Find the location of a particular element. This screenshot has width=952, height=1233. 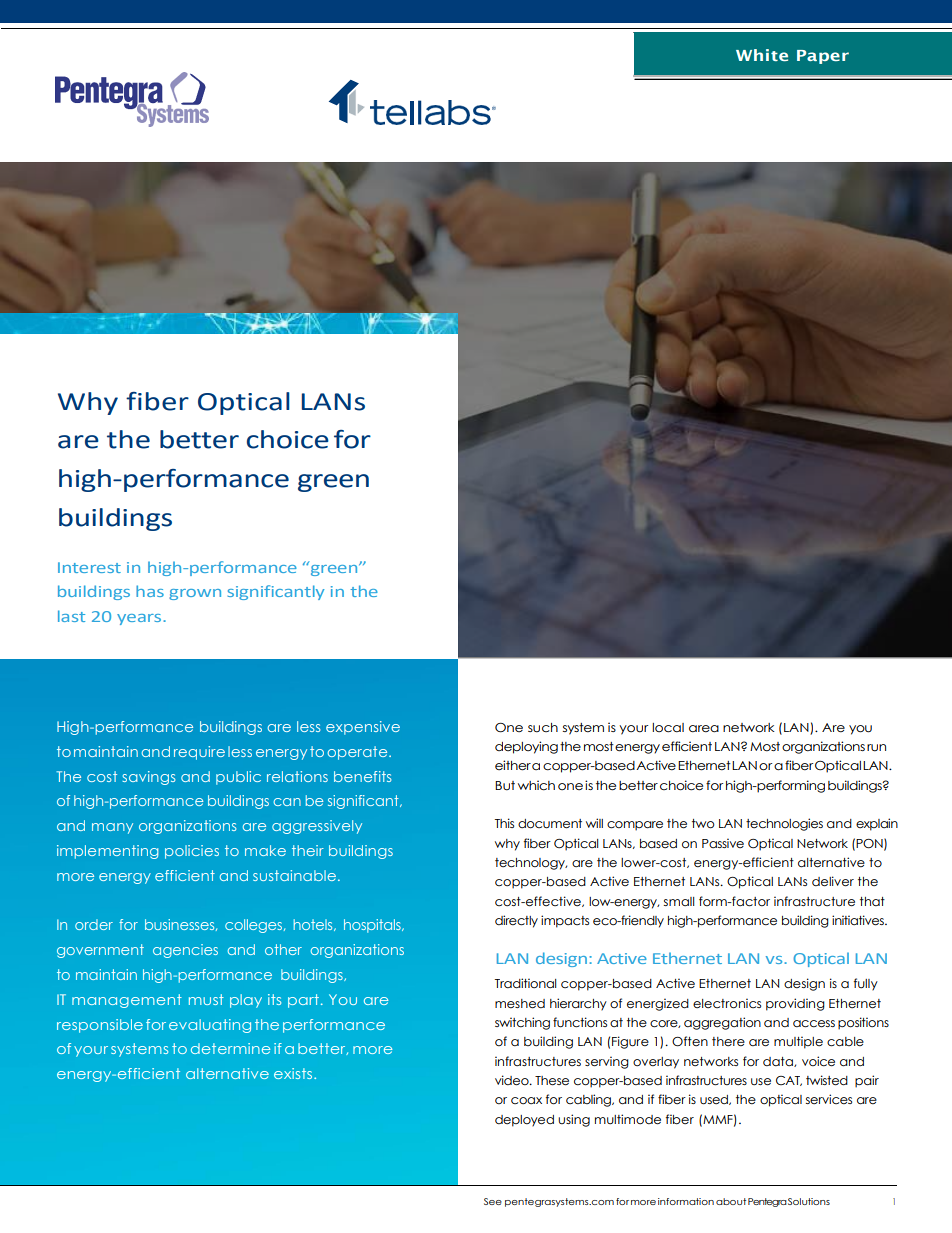

area is located at coordinates (704, 729).
